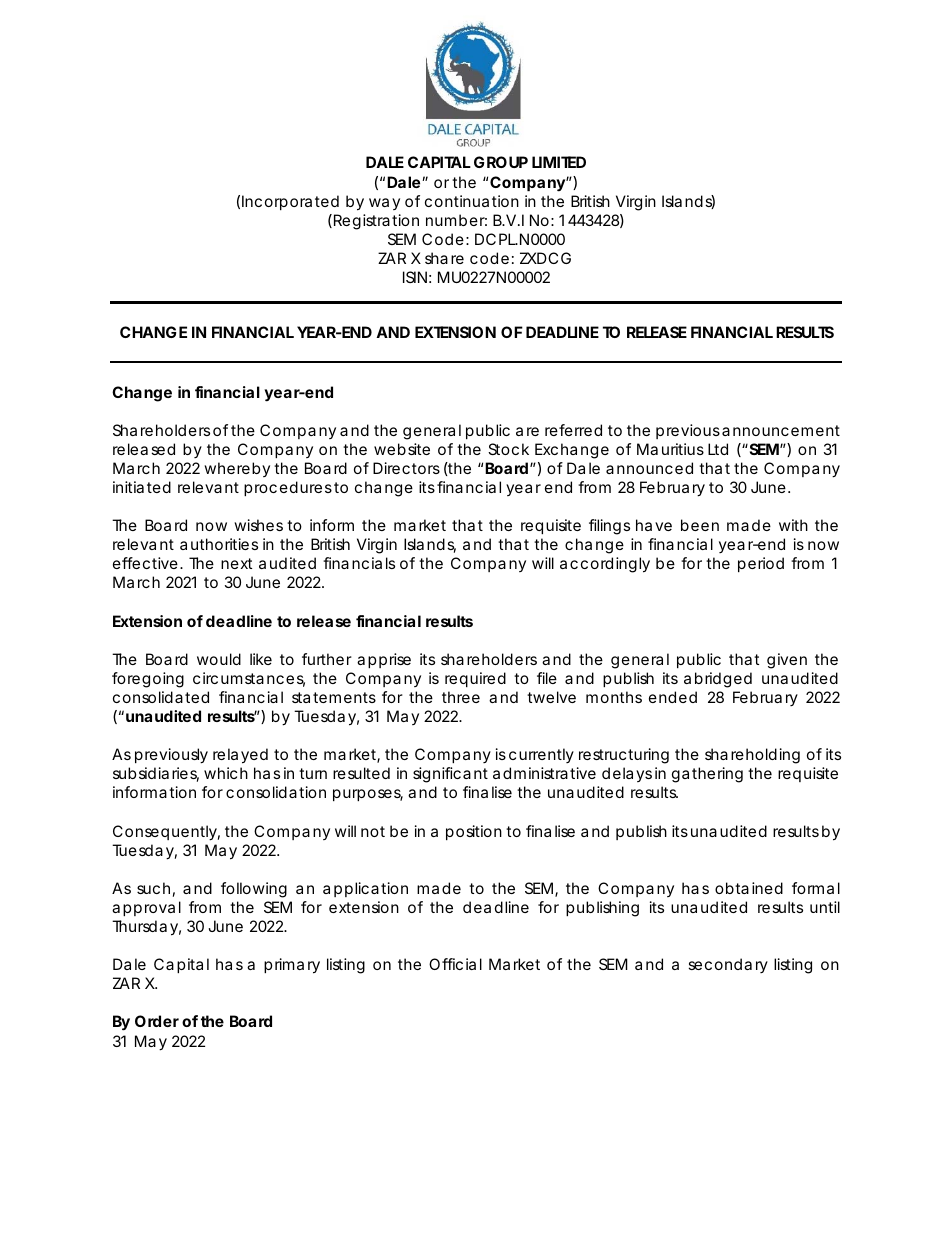 This document has height=1233, width=952. Describe the element at coordinates (249, 679) in the document. I see `circumstances` at that location.
